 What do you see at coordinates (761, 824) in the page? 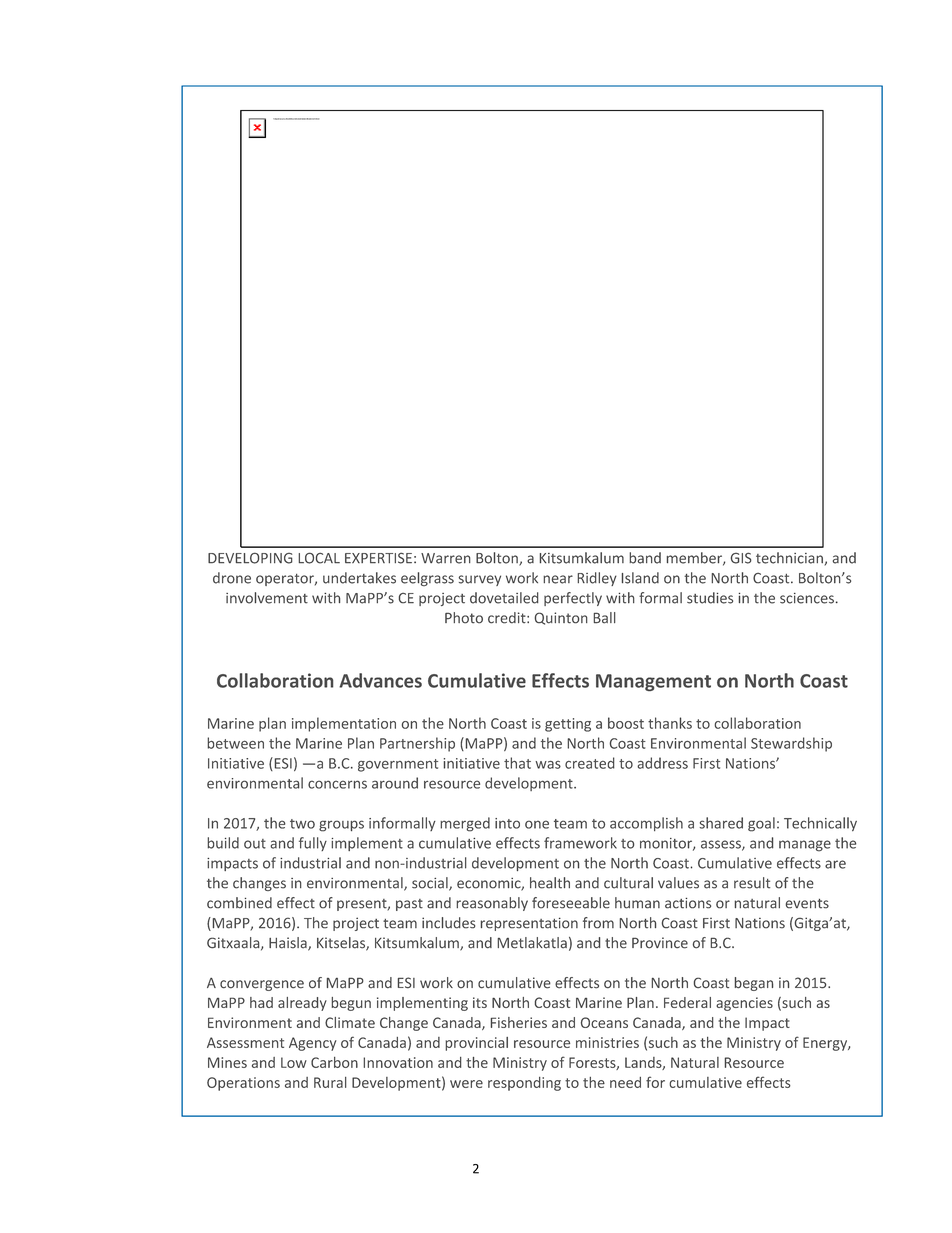
I see `goal` at bounding box center [761, 824].
